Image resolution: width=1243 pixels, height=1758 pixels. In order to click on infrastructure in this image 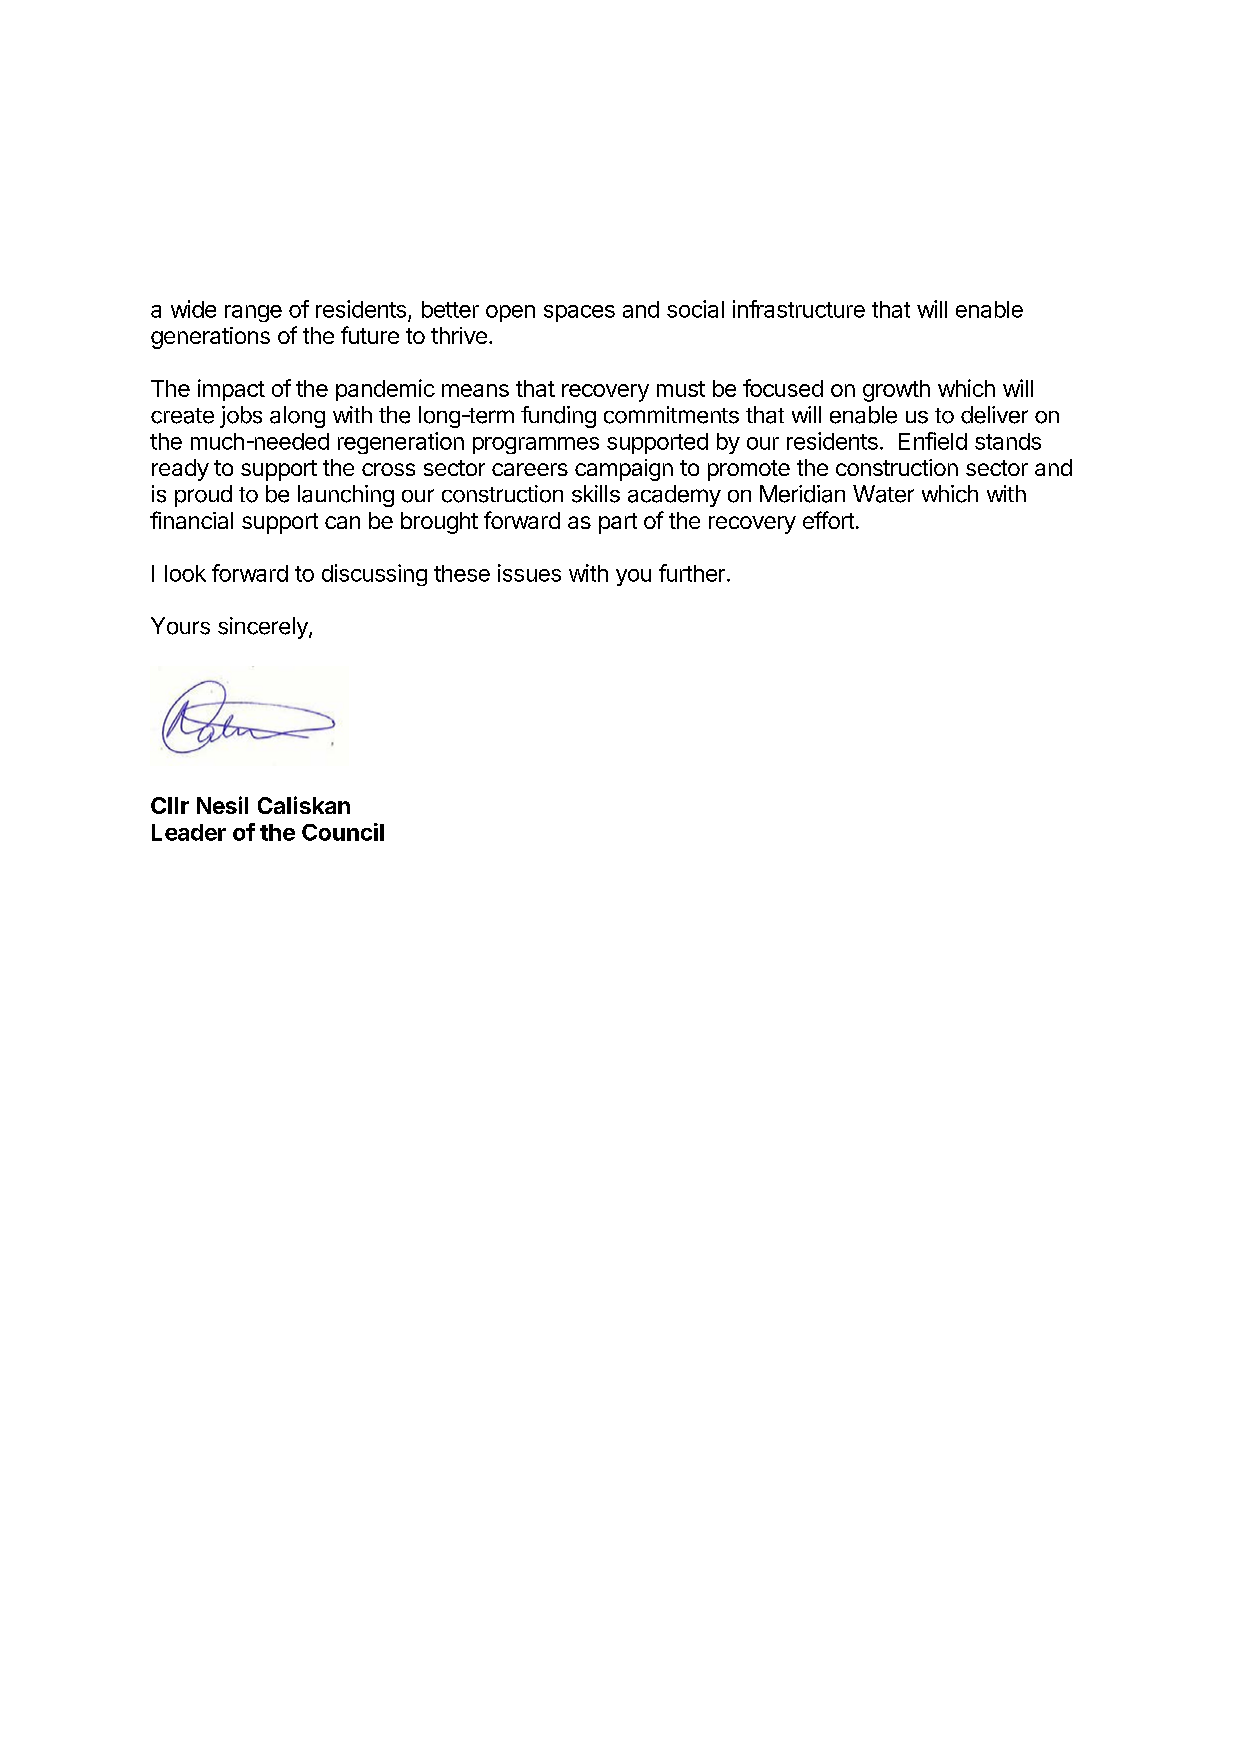, I will do `click(799, 309)`.
